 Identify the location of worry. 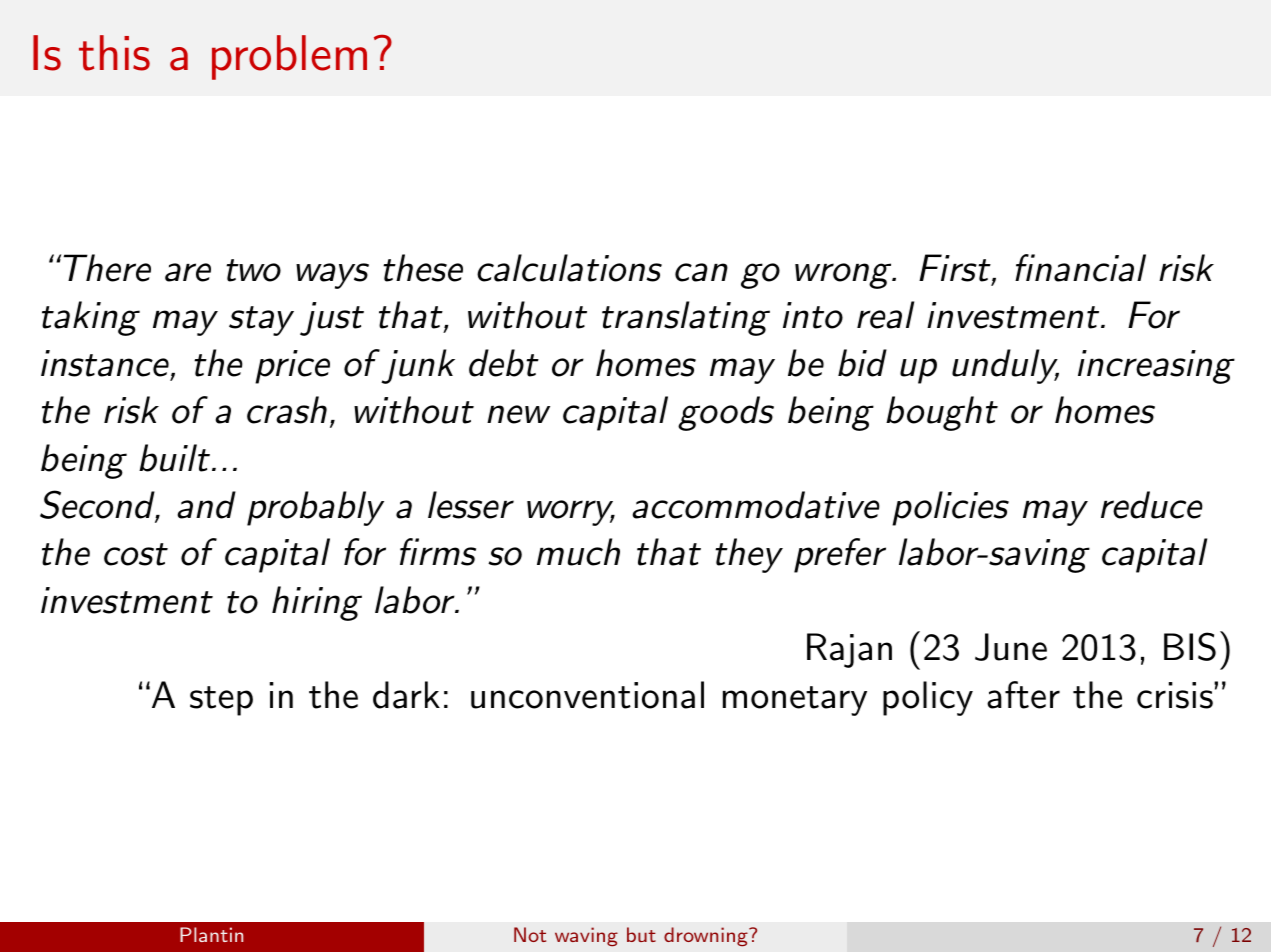
(571, 513).
